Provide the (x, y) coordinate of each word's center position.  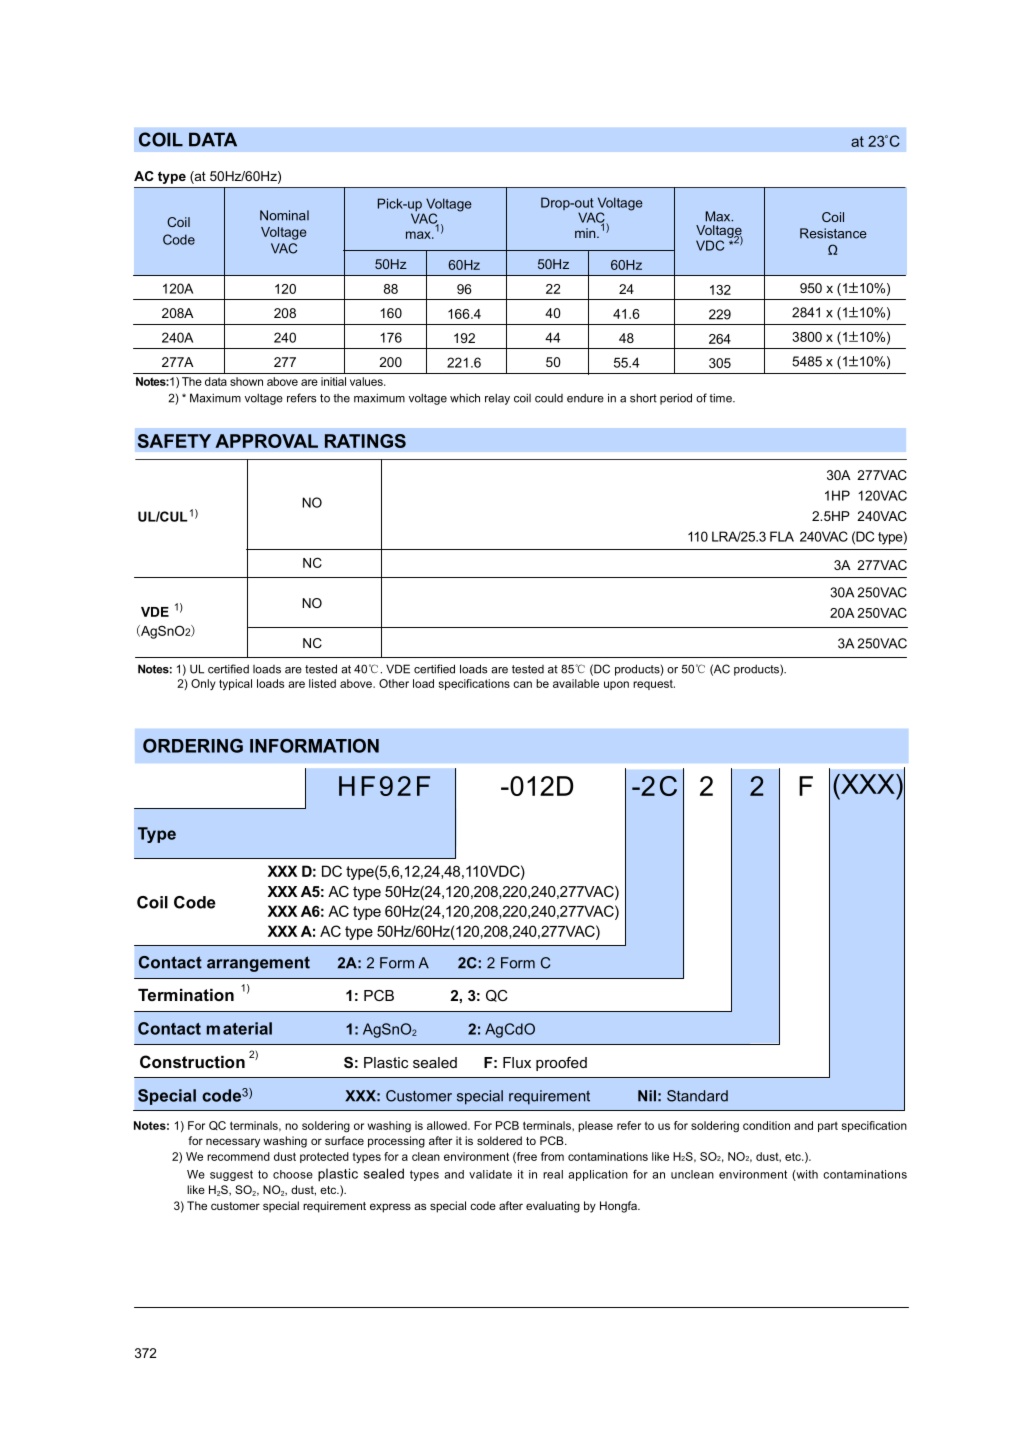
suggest (231, 1175)
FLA (782, 536)
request (654, 684)
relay (497, 399)
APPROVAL (266, 441)
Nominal (284, 215)
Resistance (833, 233)
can (522, 684)
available (576, 683)
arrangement (258, 964)
